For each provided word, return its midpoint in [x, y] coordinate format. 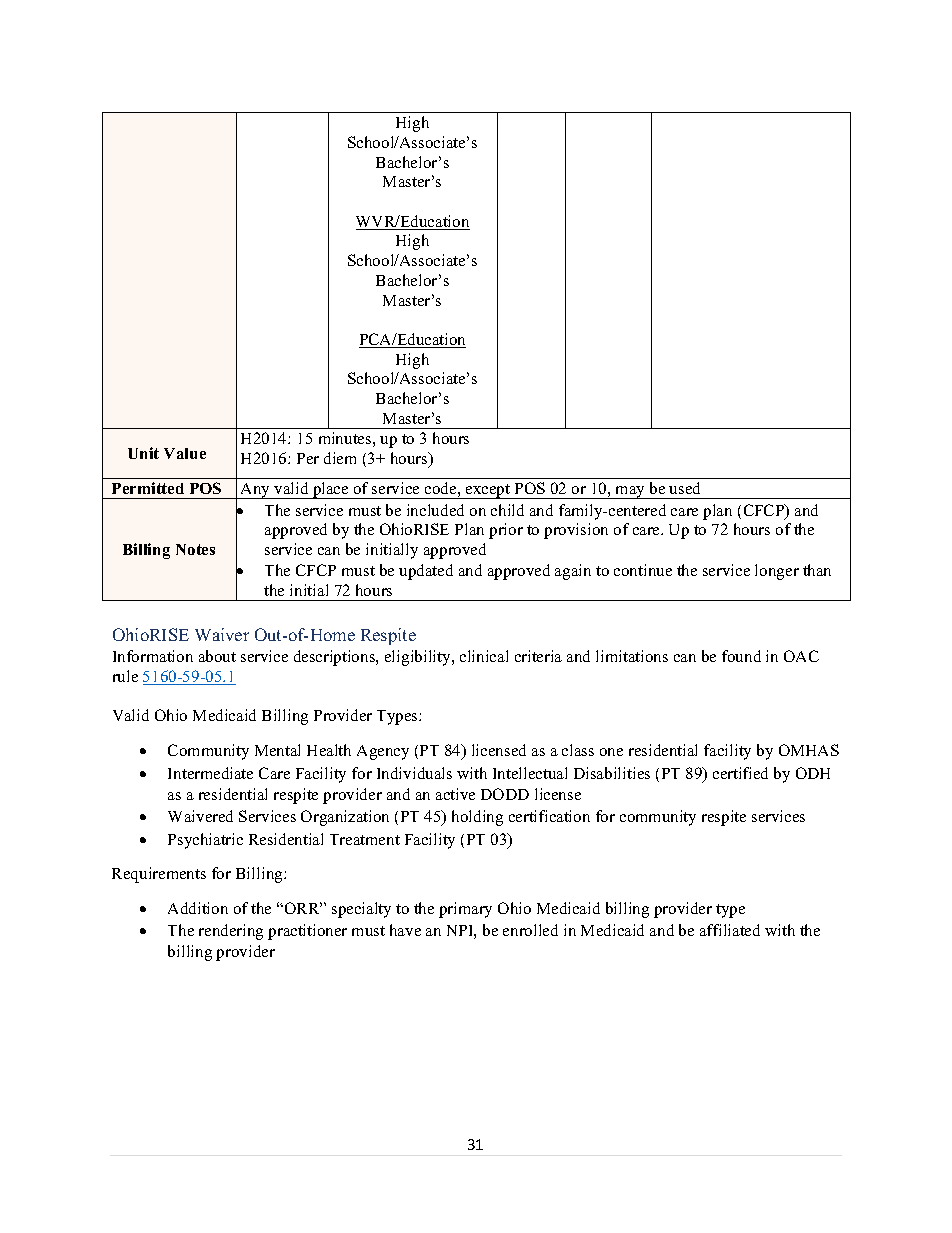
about [217, 656]
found [741, 656]
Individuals [414, 773]
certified [740, 773]
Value [185, 453]
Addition [198, 908]
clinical [484, 656]
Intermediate [210, 773]
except [488, 491]
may [630, 492]
